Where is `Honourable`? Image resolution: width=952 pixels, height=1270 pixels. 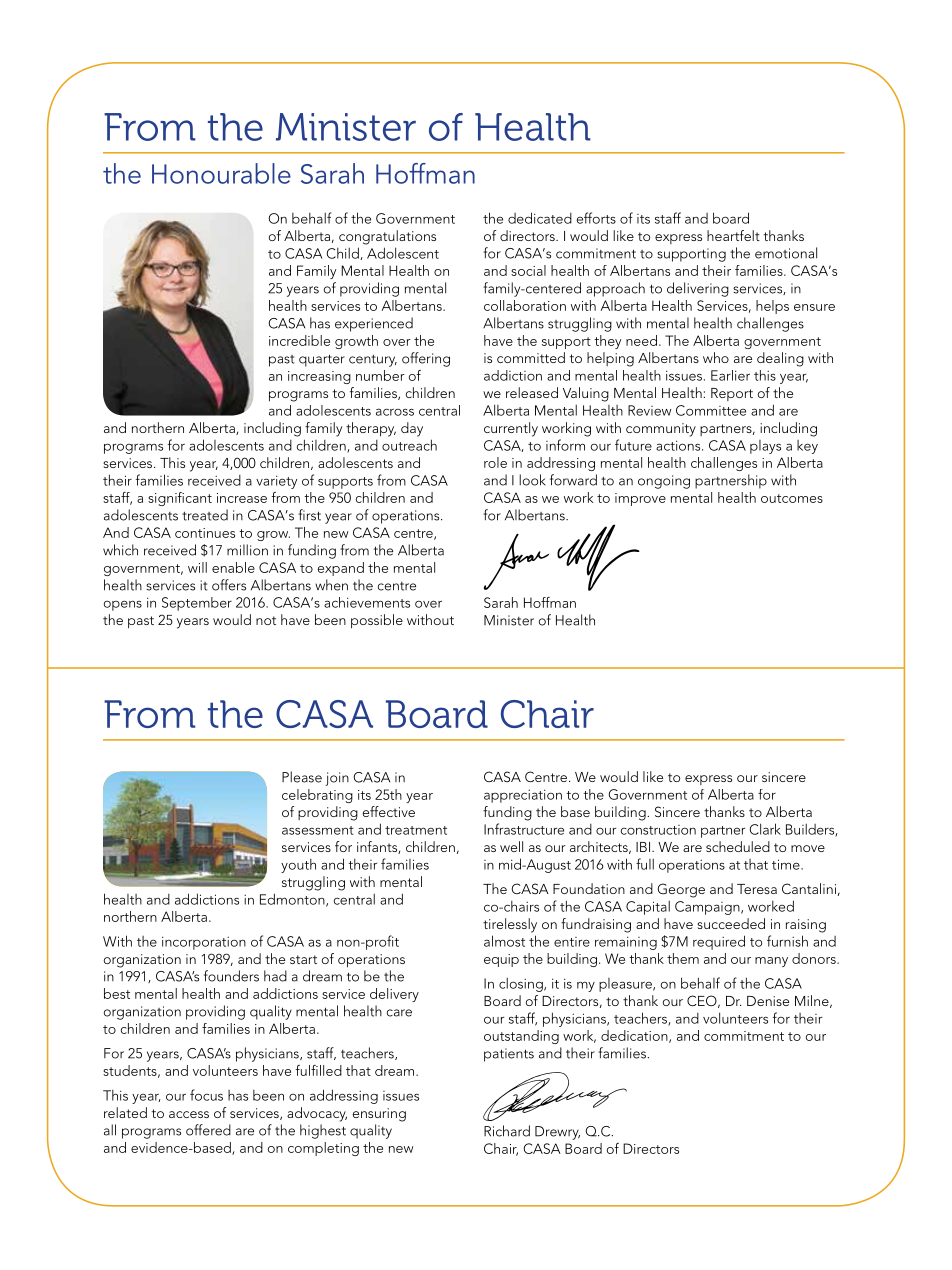
Honourable is located at coordinates (221, 173).
